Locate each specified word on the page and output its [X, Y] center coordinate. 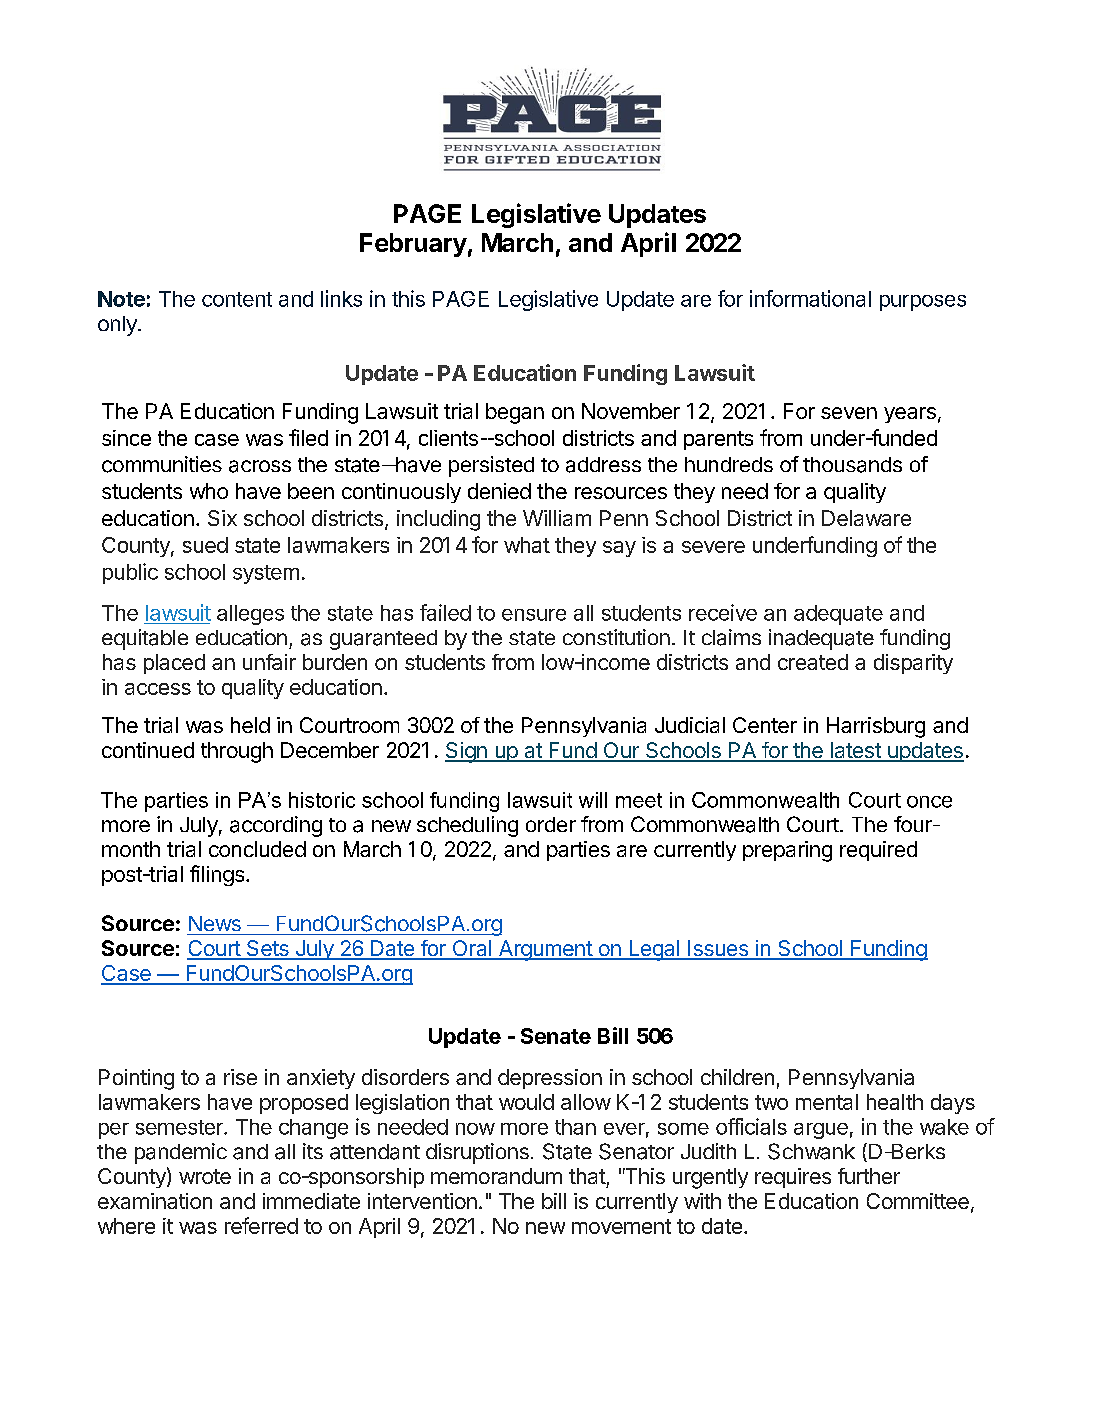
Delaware [866, 518]
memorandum [496, 1176]
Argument [545, 950]
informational [810, 298]
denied [499, 491]
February [413, 245]
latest [855, 751]
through [237, 752]
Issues [718, 949]
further [869, 1176]
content [237, 299]
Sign [467, 752]
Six [222, 518]
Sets [267, 949]
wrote [205, 1176]
